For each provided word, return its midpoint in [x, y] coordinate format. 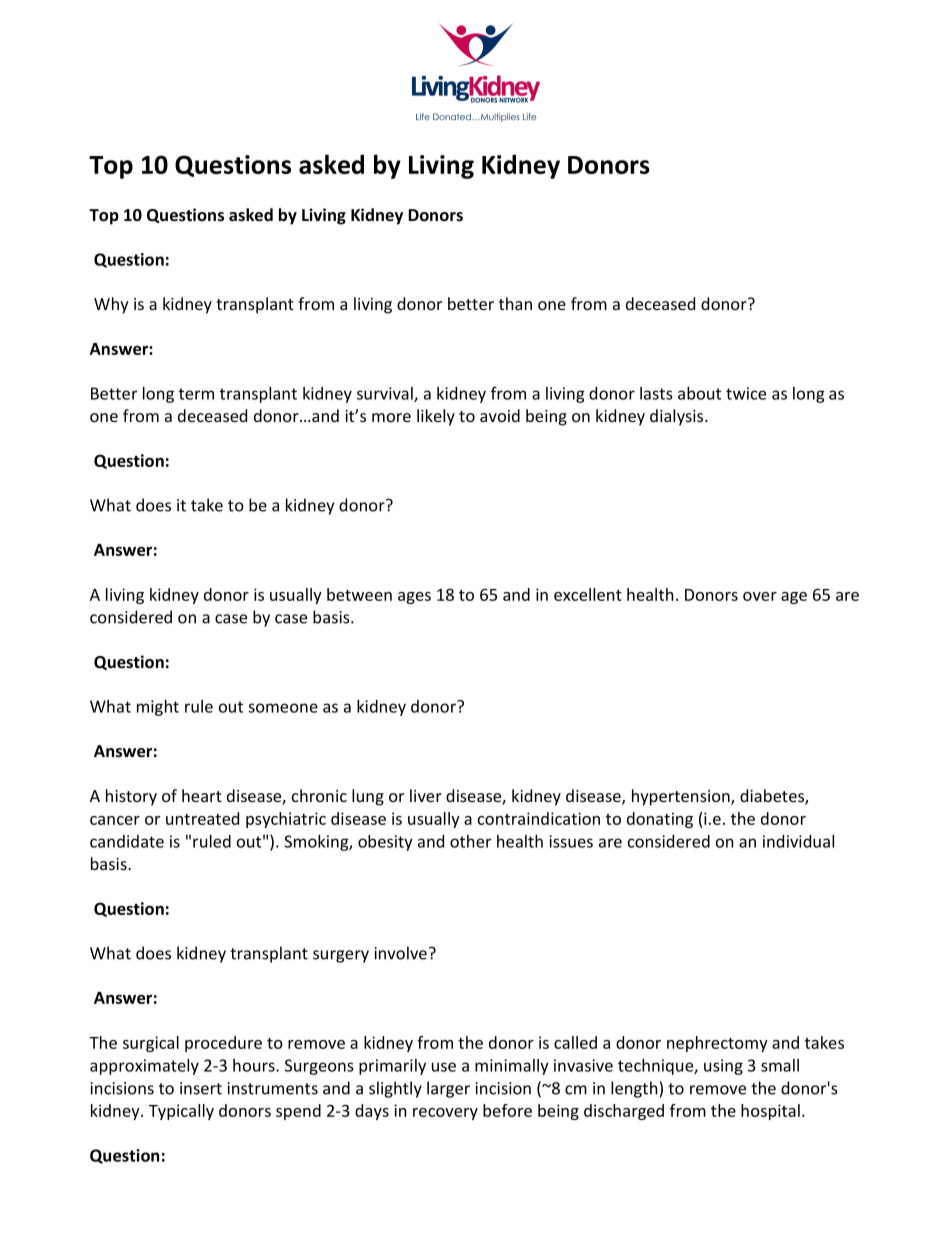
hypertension [682, 797]
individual [798, 841]
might [158, 708]
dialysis [678, 417]
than [515, 303]
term [196, 394]
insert [201, 1088]
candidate [127, 841]
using [723, 1067]
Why [111, 305]
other [470, 841]
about [699, 393]
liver [426, 795]
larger [448, 1089]
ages [414, 598]
